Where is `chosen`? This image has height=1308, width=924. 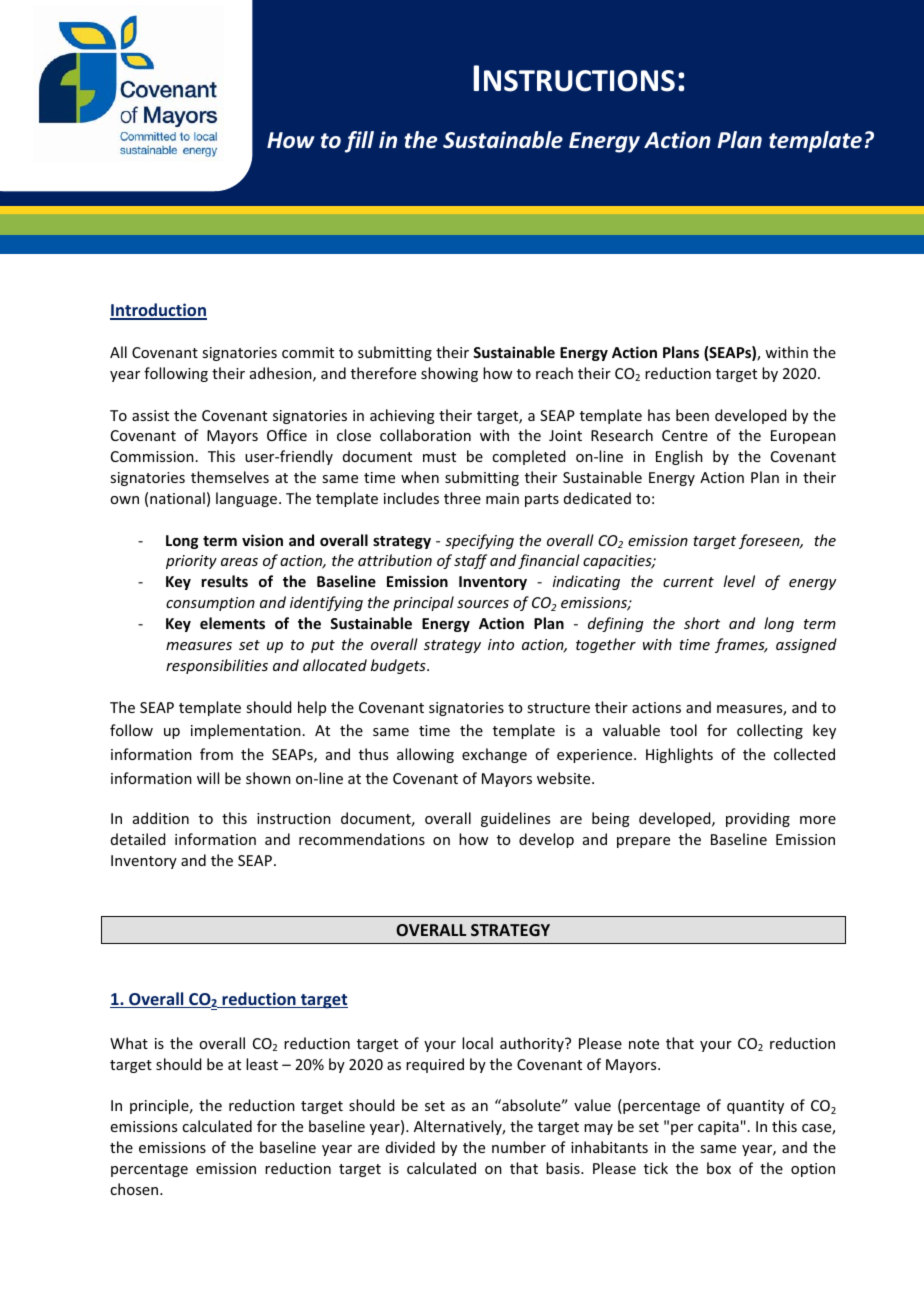 chosen is located at coordinates (135, 1189).
